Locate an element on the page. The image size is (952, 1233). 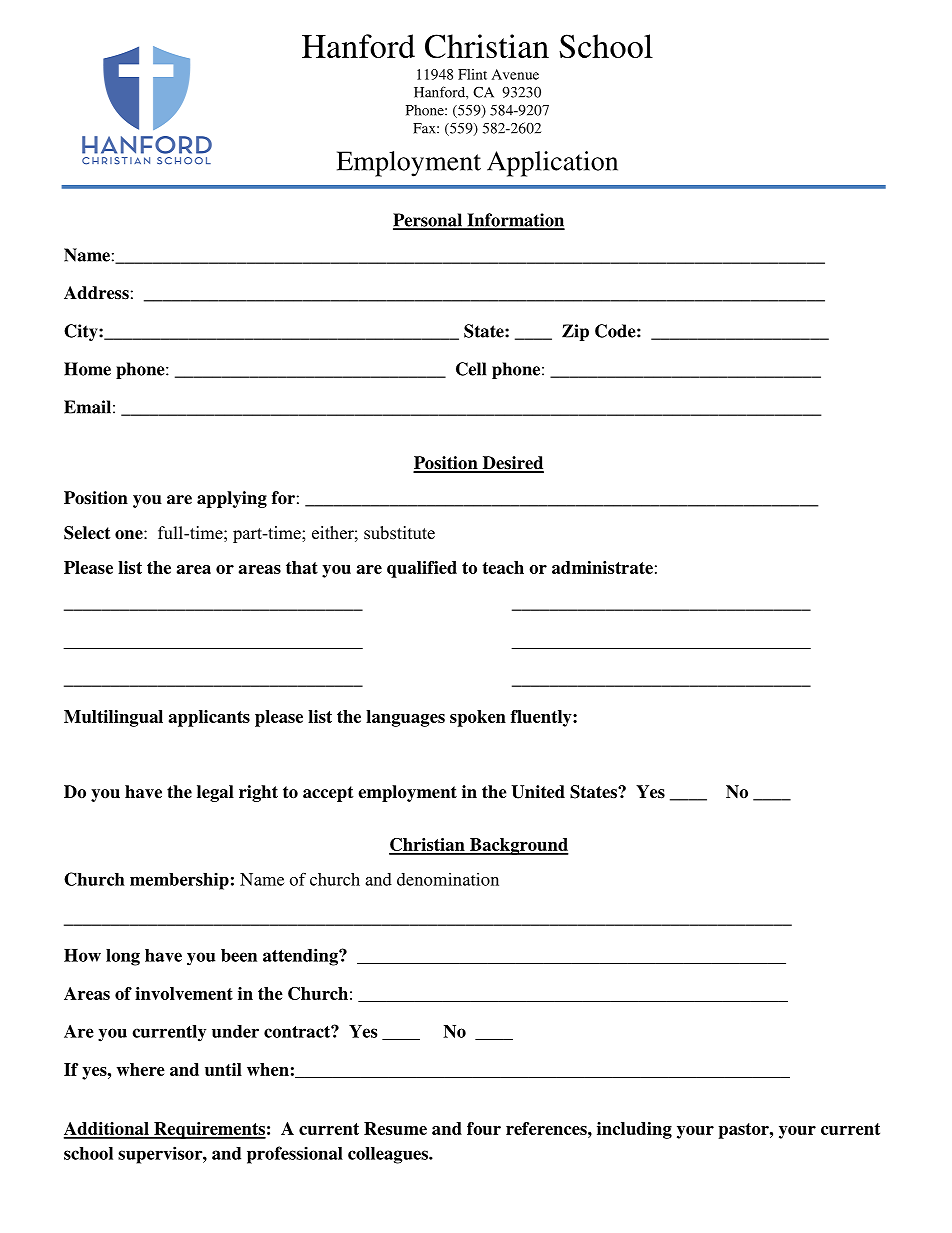
Application is located at coordinates (552, 164).
